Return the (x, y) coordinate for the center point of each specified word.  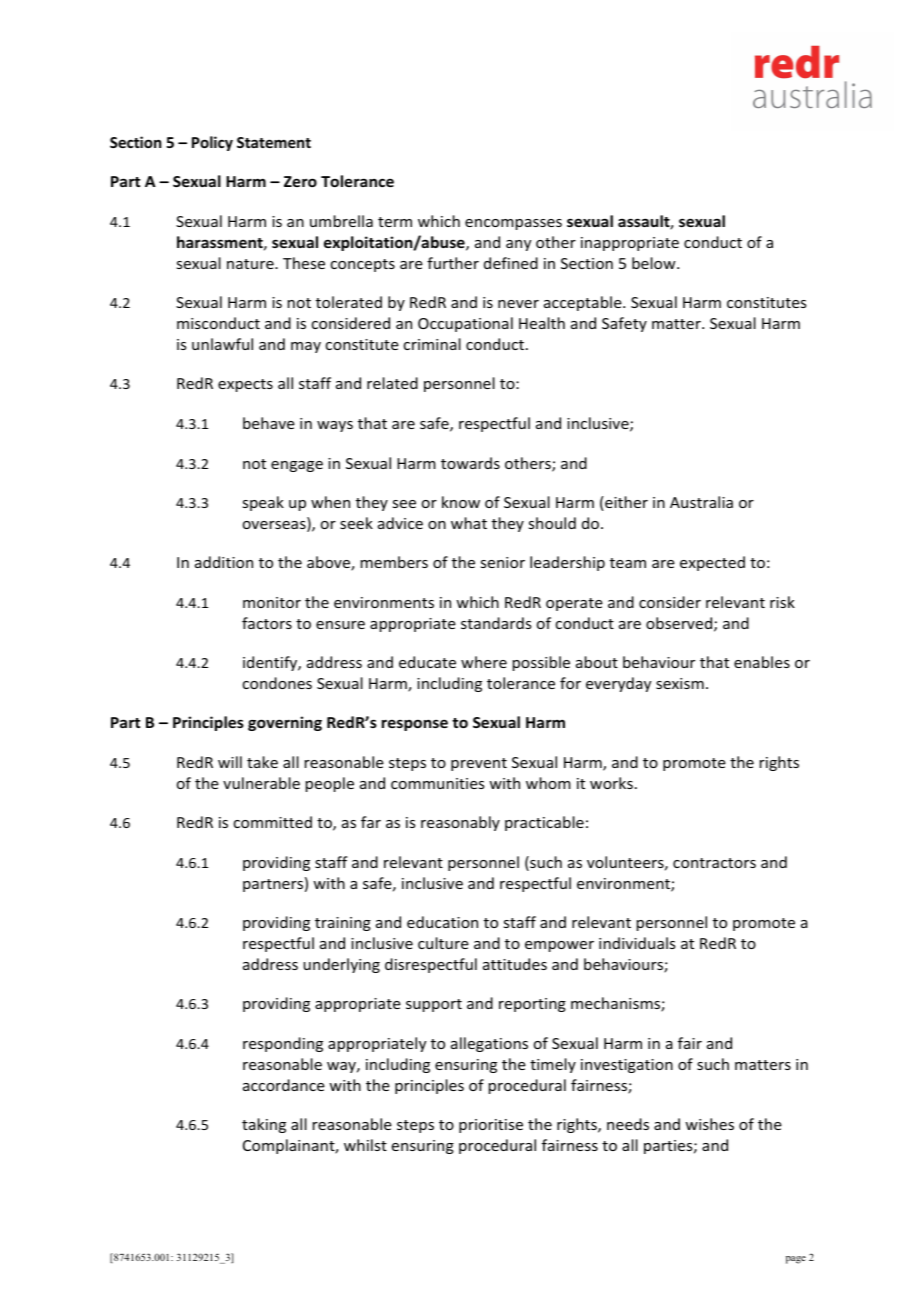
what (469, 523)
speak (263, 503)
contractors (714, 863)
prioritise (491, 1126)
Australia (701, 502)
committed (273, 822)
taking (264, 1125)
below (655, 263)
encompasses (513, 224)
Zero (300, 181)
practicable (544, 823)
